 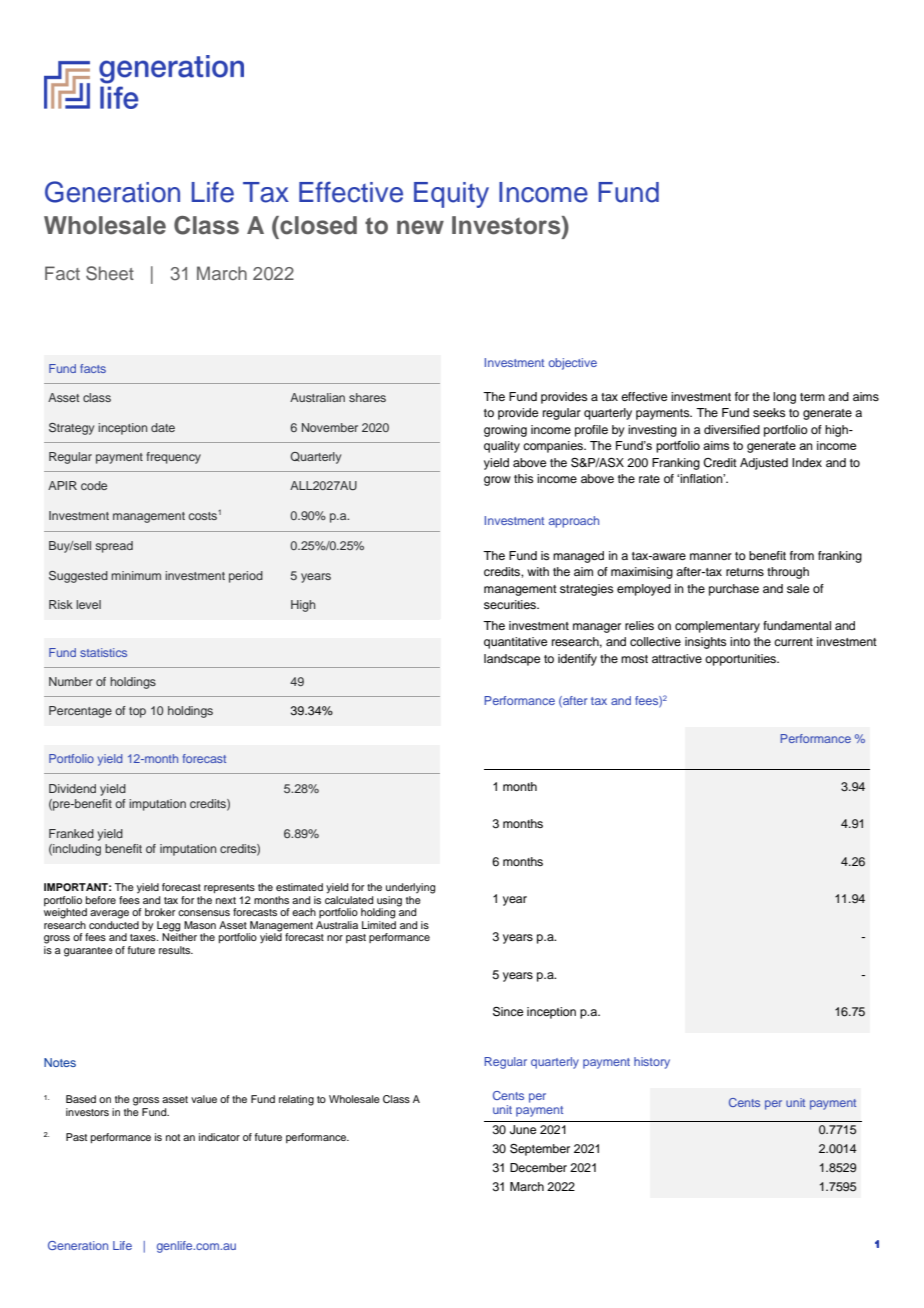 What do you see at coordinates (137, 712) in the document?
I see `top` at bounding box center [137, 712].
